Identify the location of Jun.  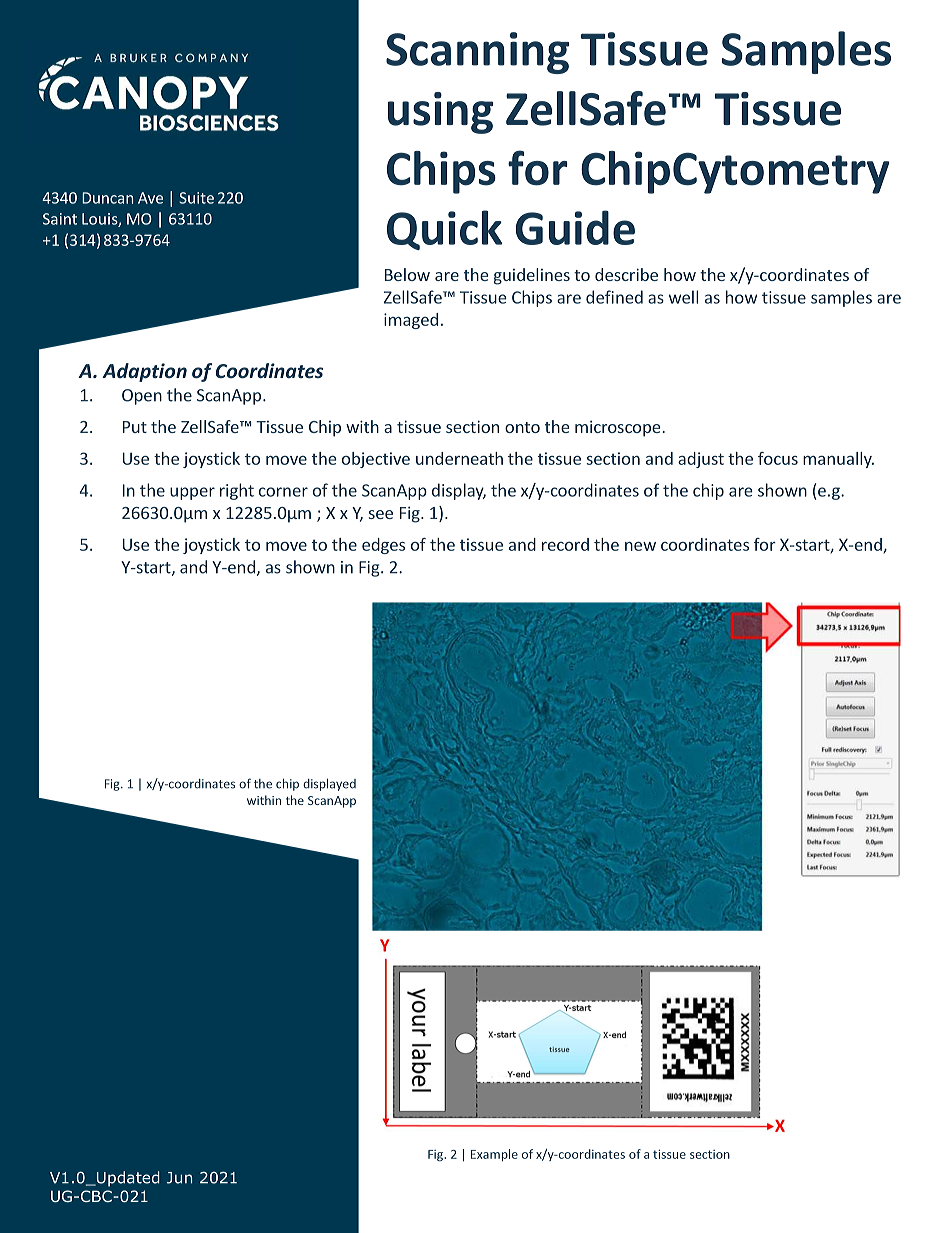
(179, 1178).
